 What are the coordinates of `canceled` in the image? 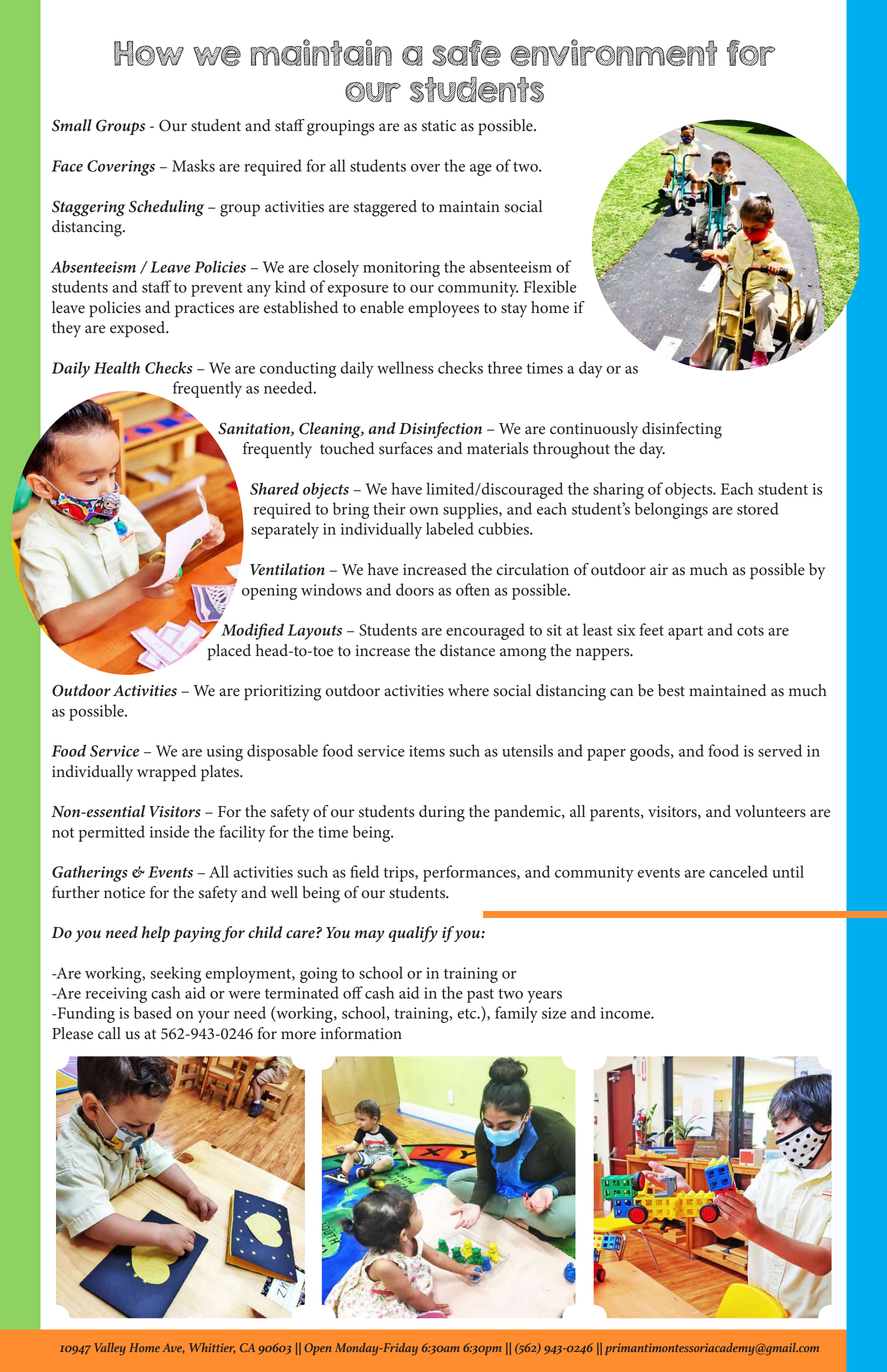 It's located at (738, 871).
